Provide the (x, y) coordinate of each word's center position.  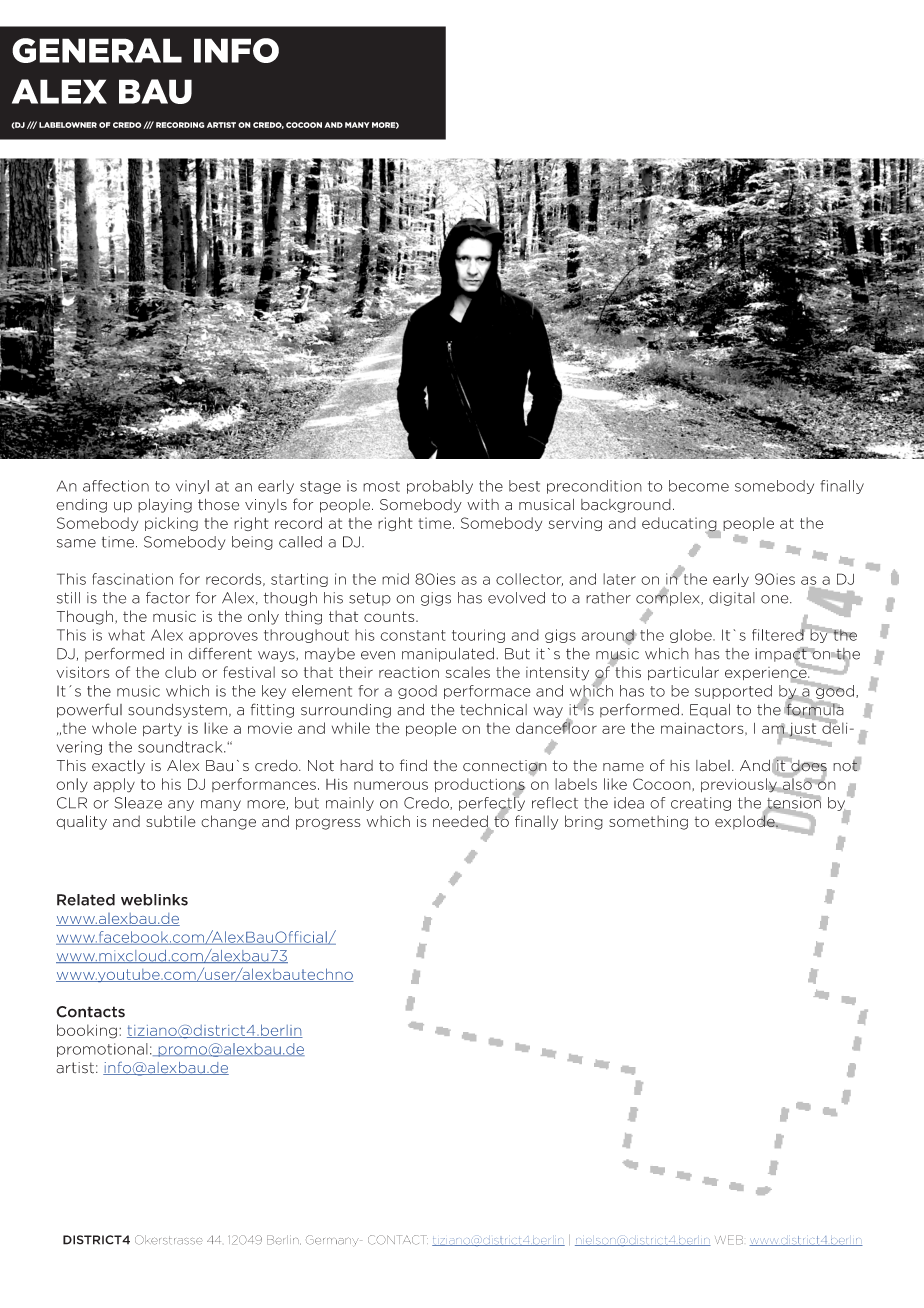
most (381, 486)
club (180, 672)
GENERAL (97, 50)
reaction (409, 672)
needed (461, 822)
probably (440, 487)
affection (116, 486)
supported (733, 692)
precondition (594, 487)
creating (701, 804)
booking (87, 1031)
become (699, 486)
